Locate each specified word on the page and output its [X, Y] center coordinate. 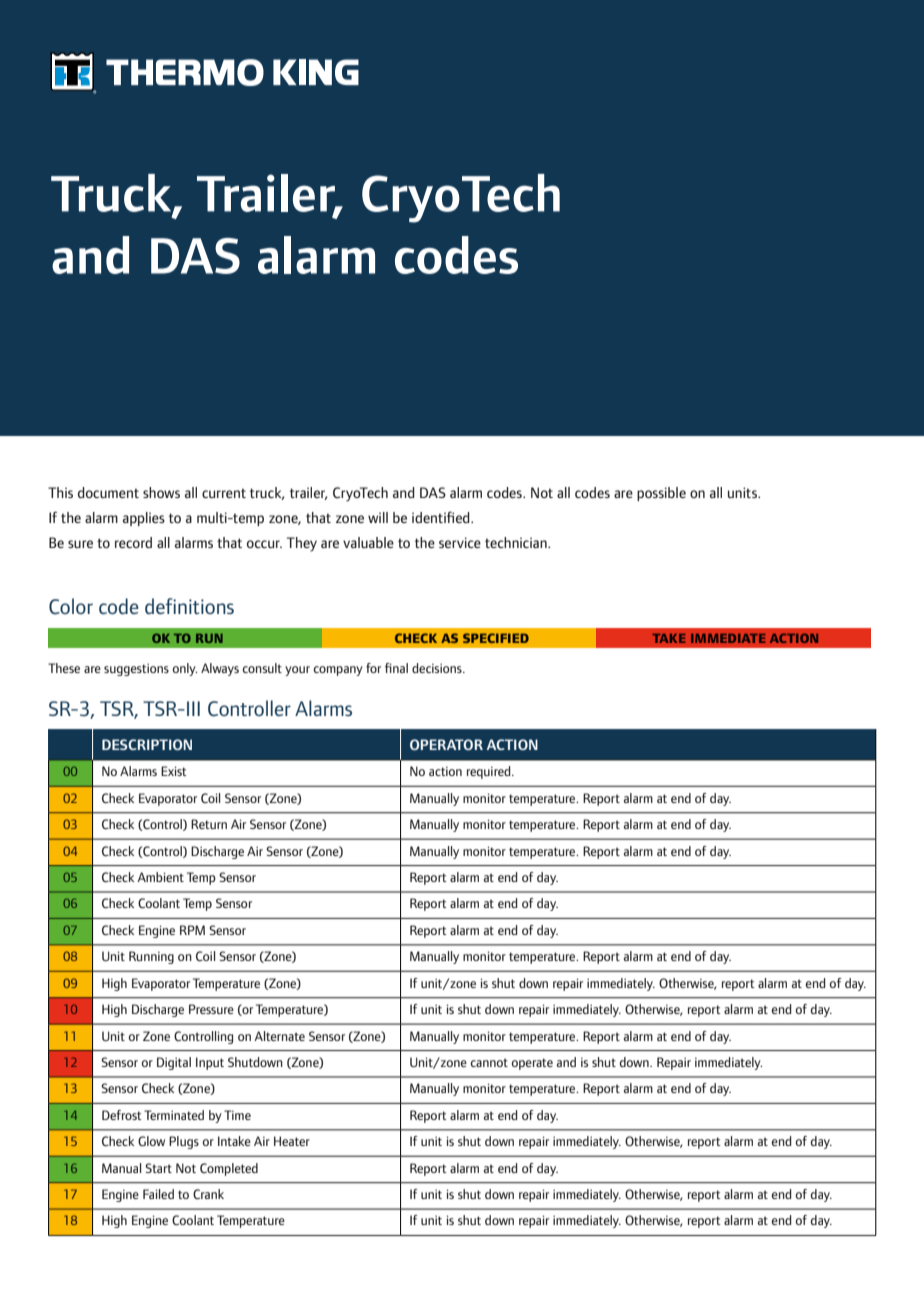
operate [532, 1064]
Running [151, 957]
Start [158, 1168]
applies [144, 519]
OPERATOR [446, 744]
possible [661, 494]
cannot [489, 1062]
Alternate [279, 1036]
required [490, 772]
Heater [292, 1141]
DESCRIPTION [147, 744]
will [378, 517]
